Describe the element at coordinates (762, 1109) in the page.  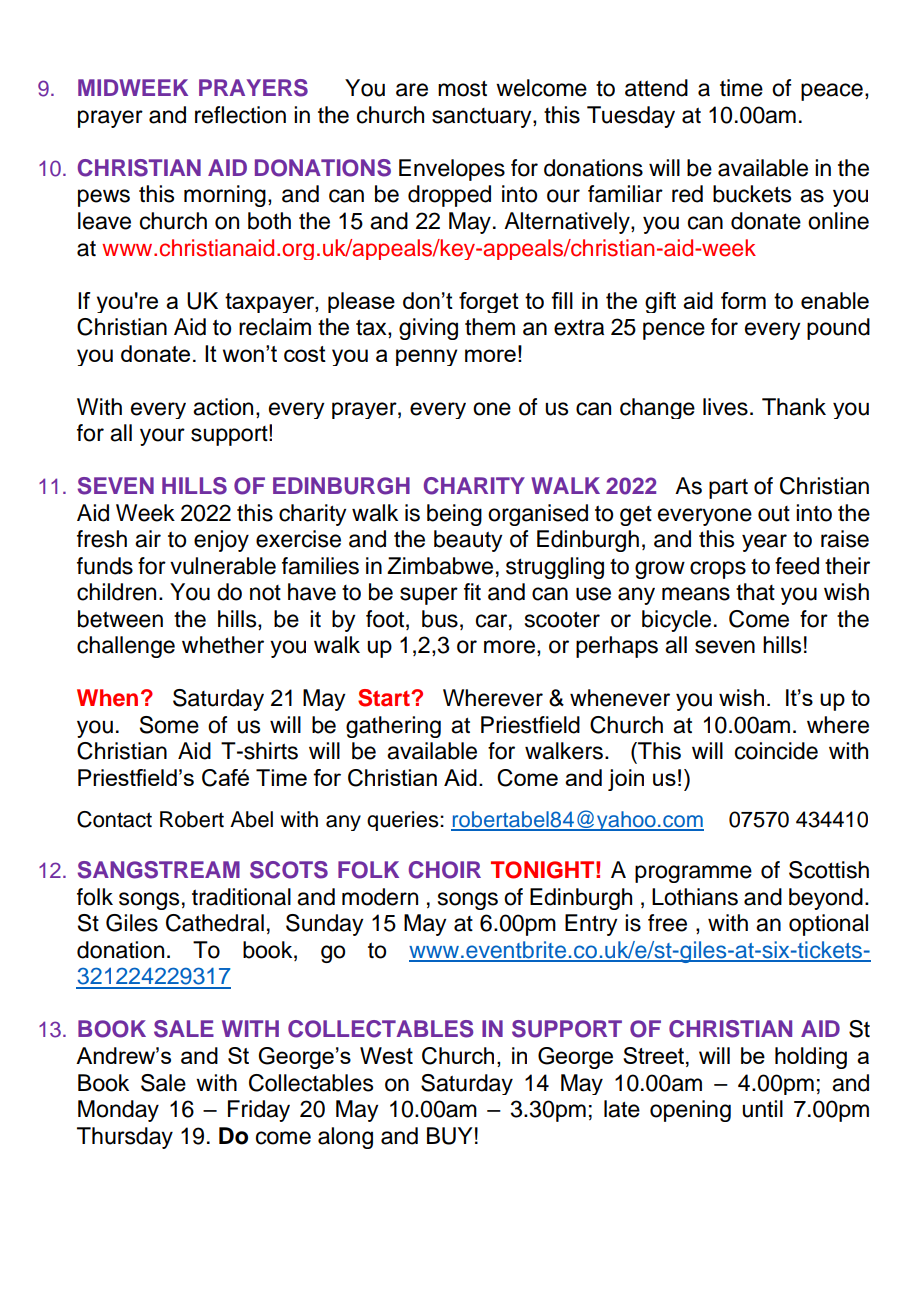
I see `until` at that location.
